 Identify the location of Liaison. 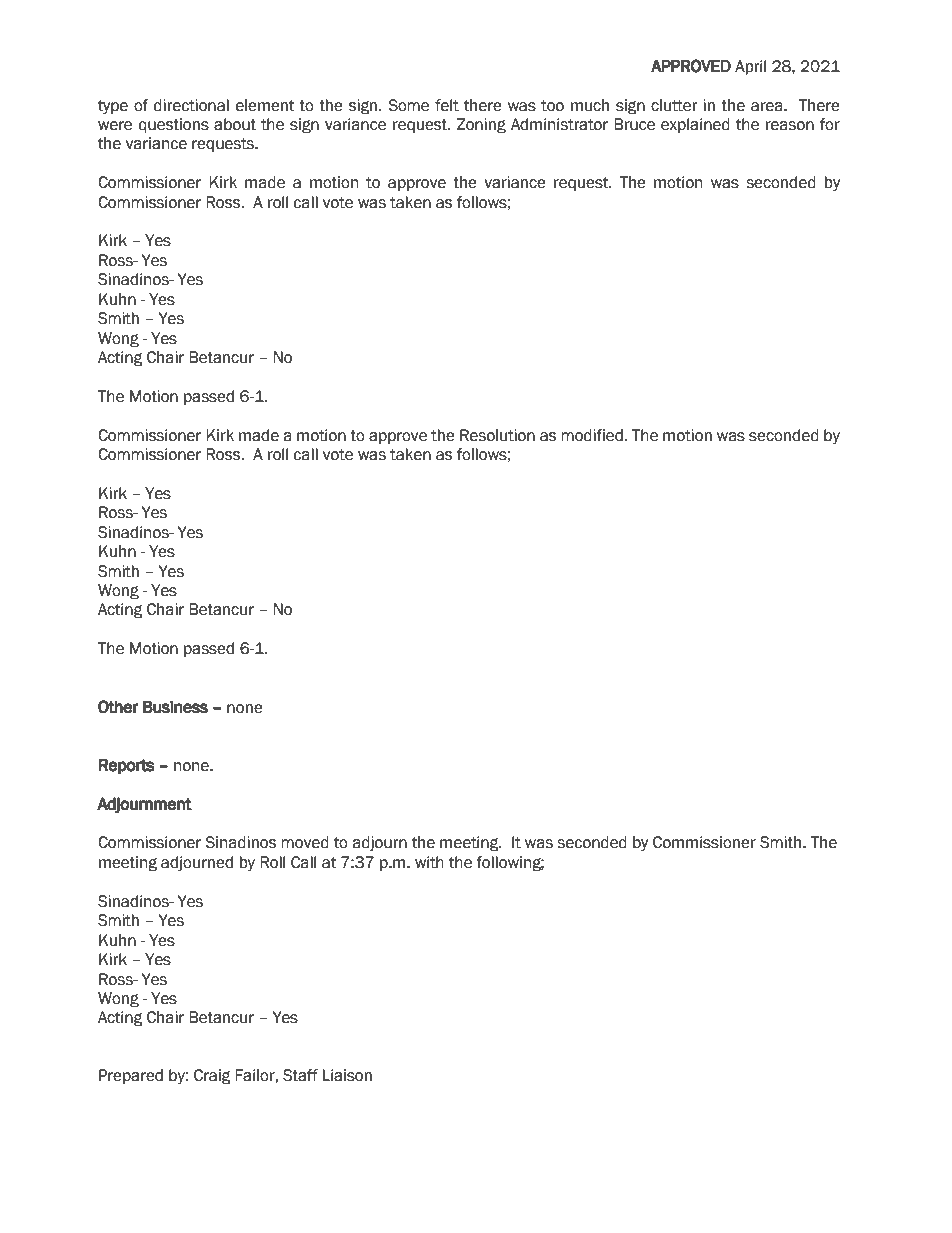
(347, 1075).
